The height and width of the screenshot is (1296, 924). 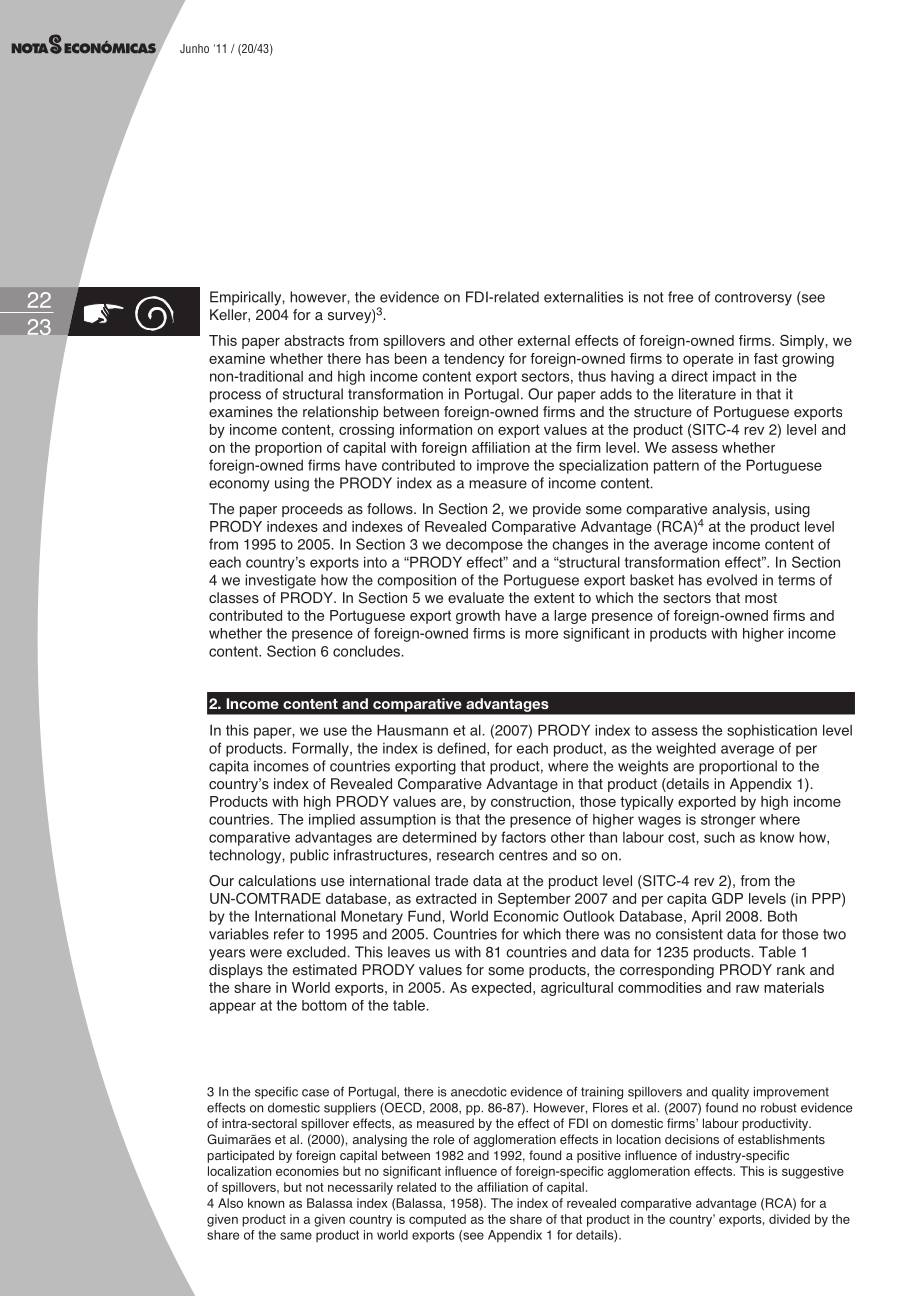 What do you see at coordinates (747, 988) in the screenshot?
I see `raw` at bounding box center [747, 988].
